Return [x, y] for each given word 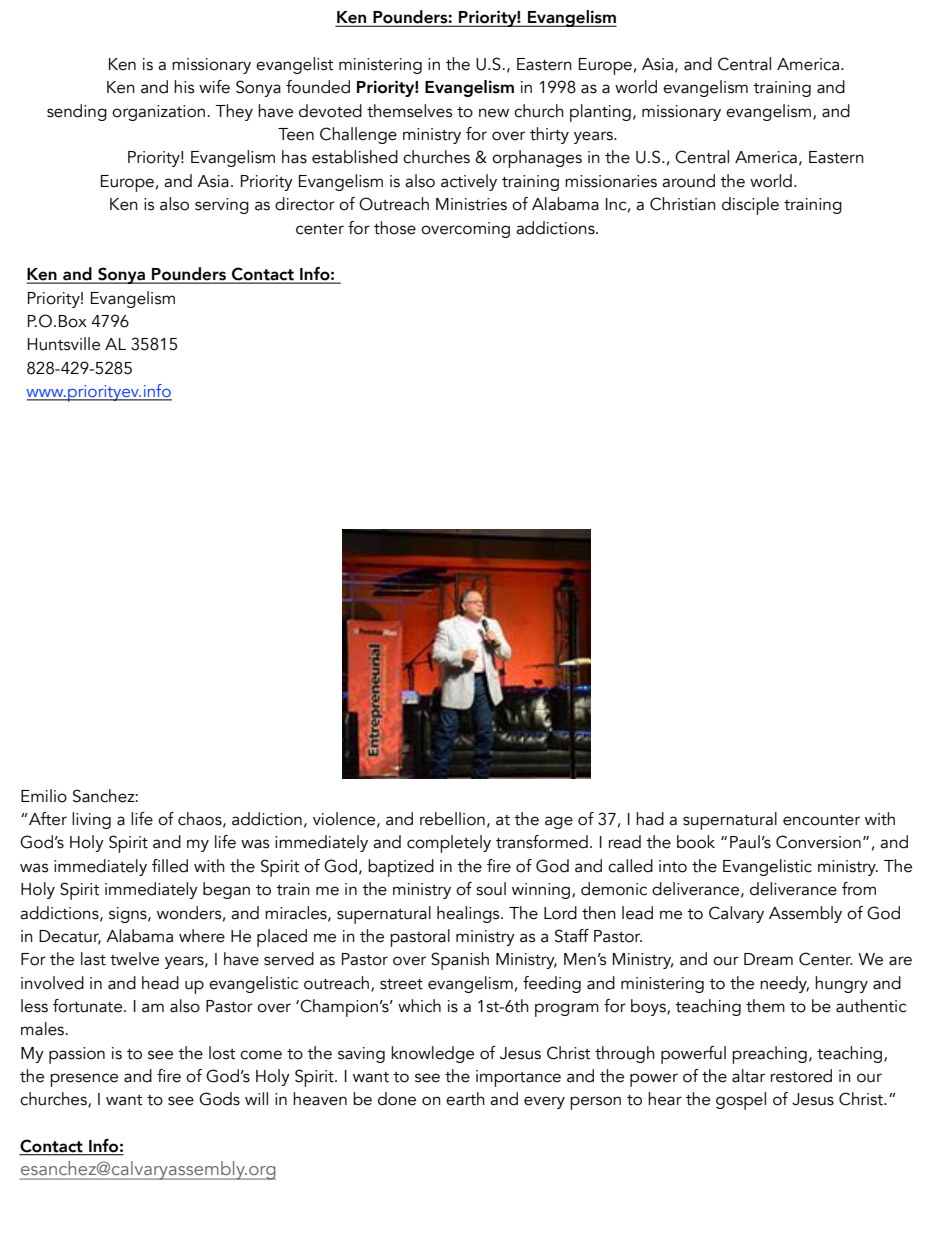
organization [158, 113]
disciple [750, 206]
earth [465, 1099]
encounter [821, 820]
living [91, 820]
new [494, 113]
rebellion [452, 819]
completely [449, 844]
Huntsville [64, 344]
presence [84, 1080]
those [395, 228]
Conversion [818, 842]
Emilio [44, 796]
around [688, 181]
